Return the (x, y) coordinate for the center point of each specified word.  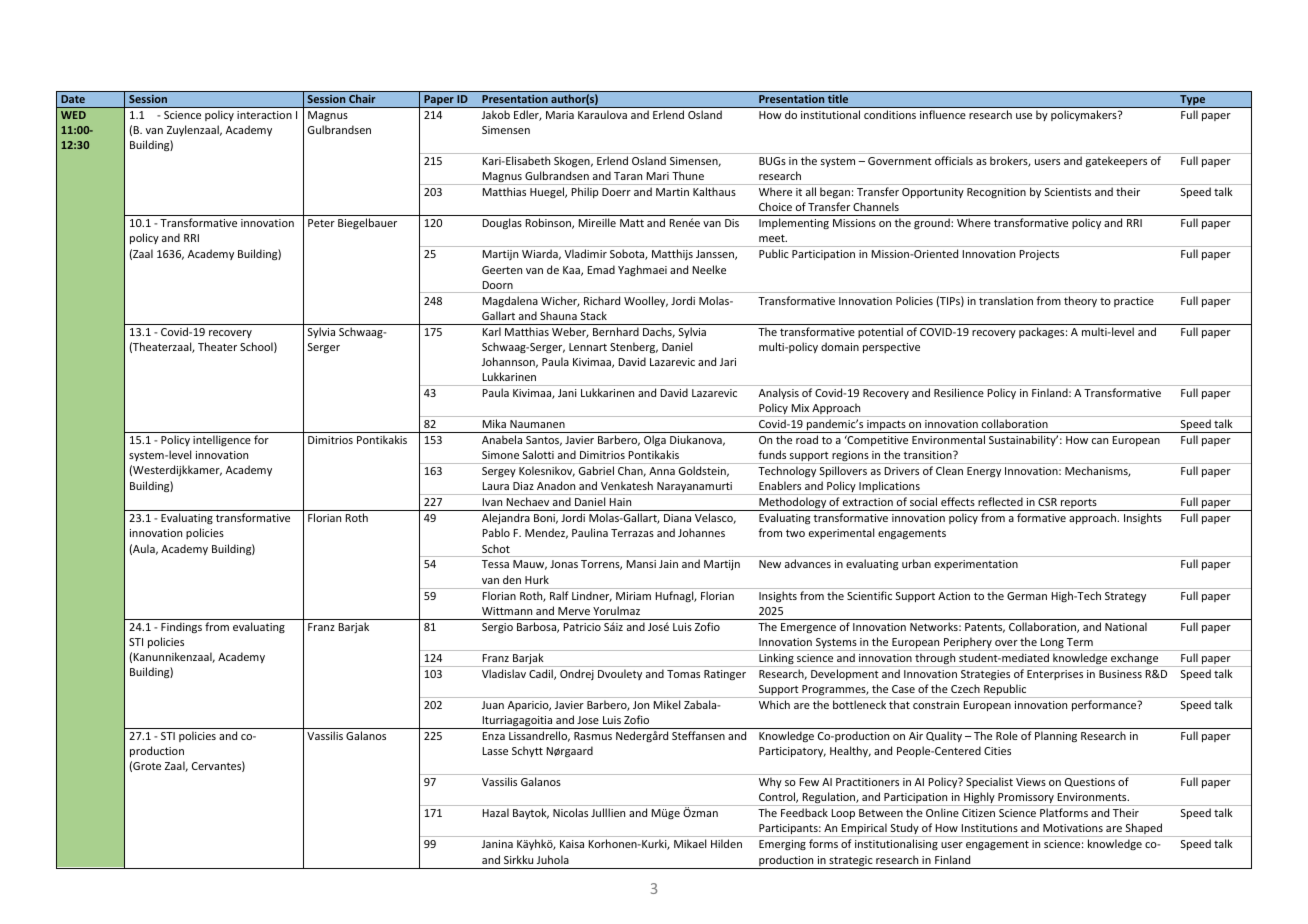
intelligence (222, 440)
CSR (1047, 502)
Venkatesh (627, 485)
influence (943, 114)
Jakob (496, 114)
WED (73, 115)
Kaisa (572, 844)
